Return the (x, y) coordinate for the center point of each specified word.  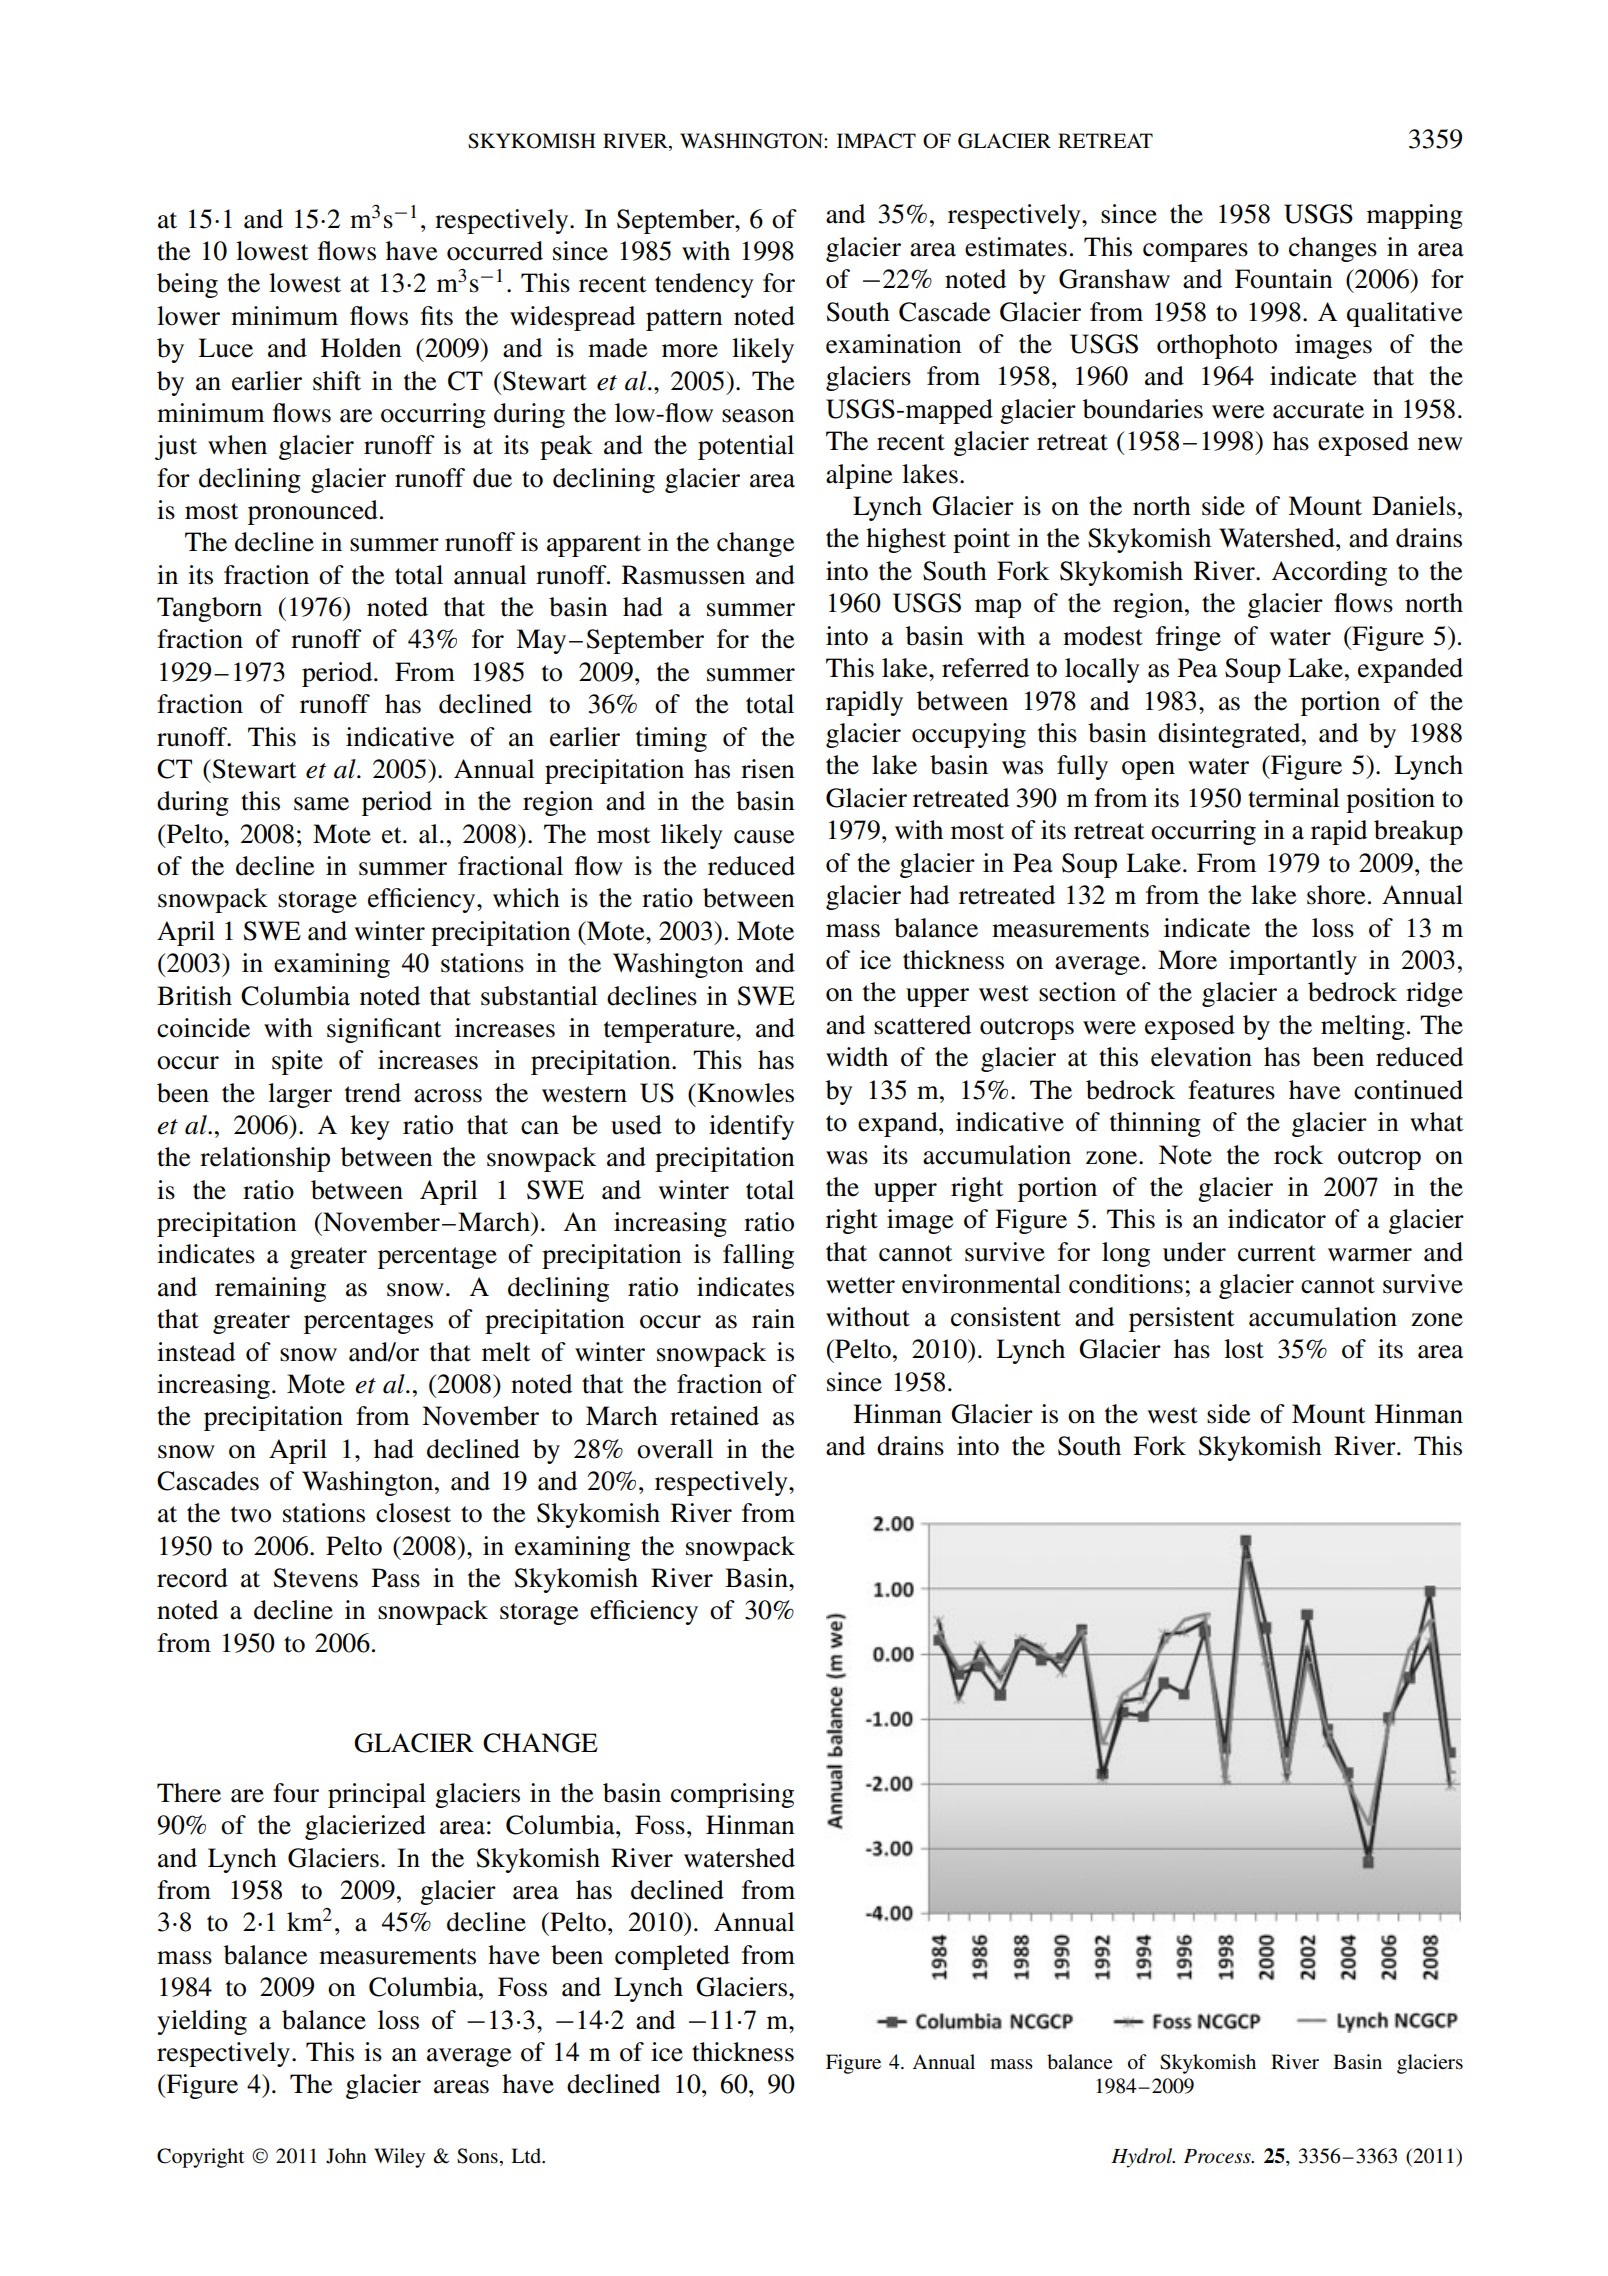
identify (751, 1127)
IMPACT (876, 141)
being (187, 285)
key (370, 1127)
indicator (1277, 1219)
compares (1195, 252)
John (346, 2156)
